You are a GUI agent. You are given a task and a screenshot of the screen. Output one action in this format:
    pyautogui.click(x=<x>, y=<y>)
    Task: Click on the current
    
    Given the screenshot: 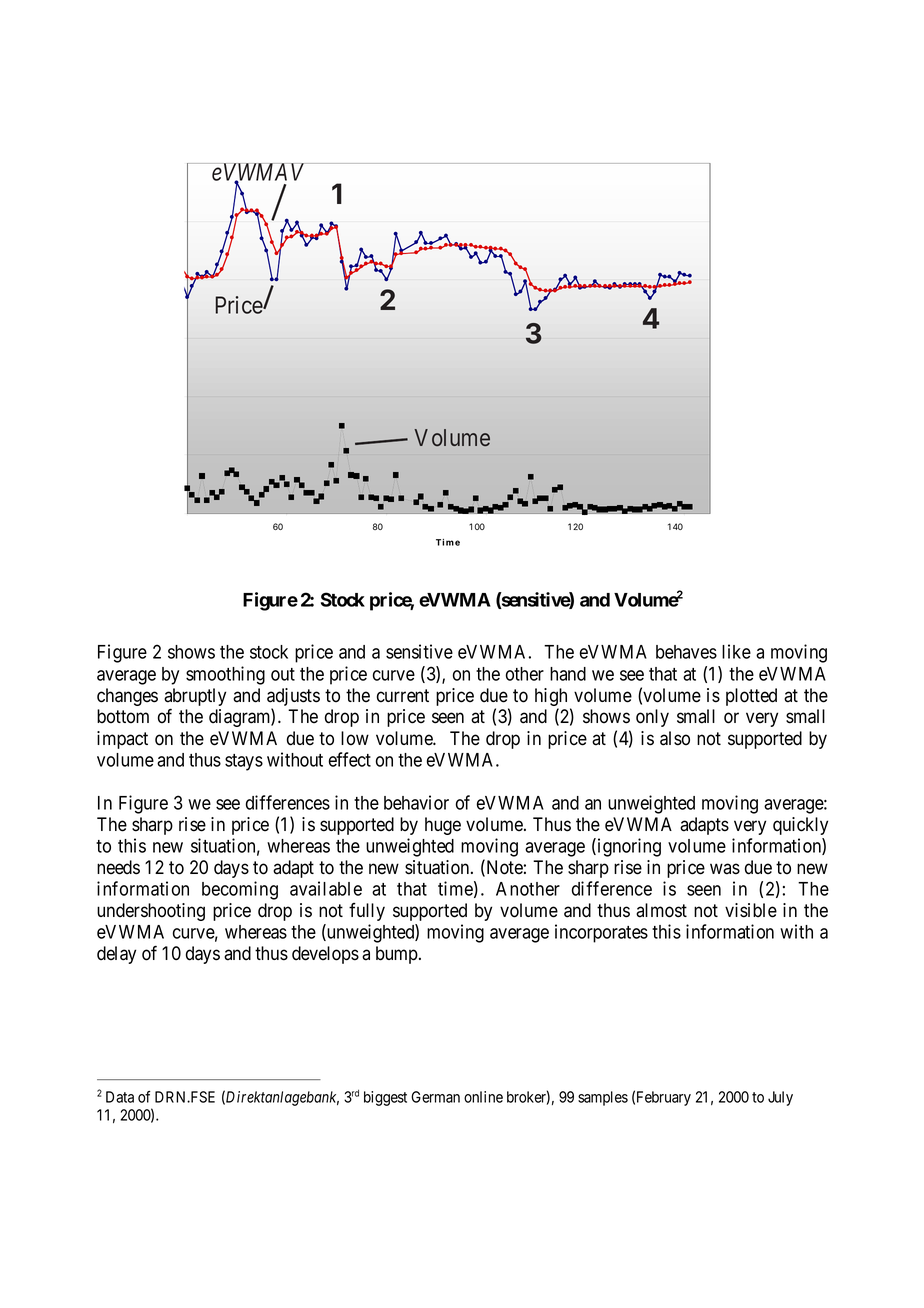 What is the action you would take?
    pyautogui.click(x=403, y=696)
